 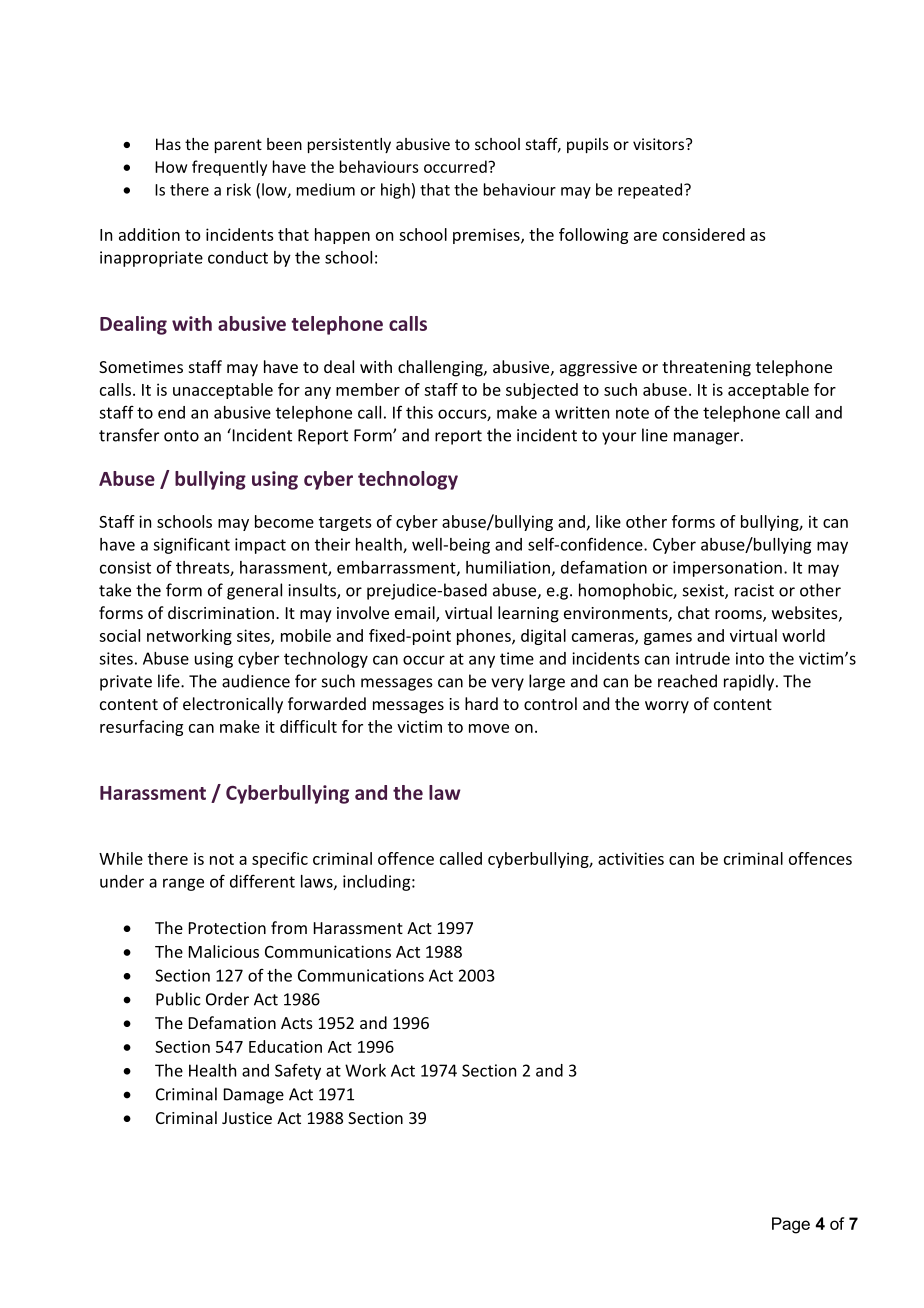 I want to click on Malicious, so click(x=224, y=951).
